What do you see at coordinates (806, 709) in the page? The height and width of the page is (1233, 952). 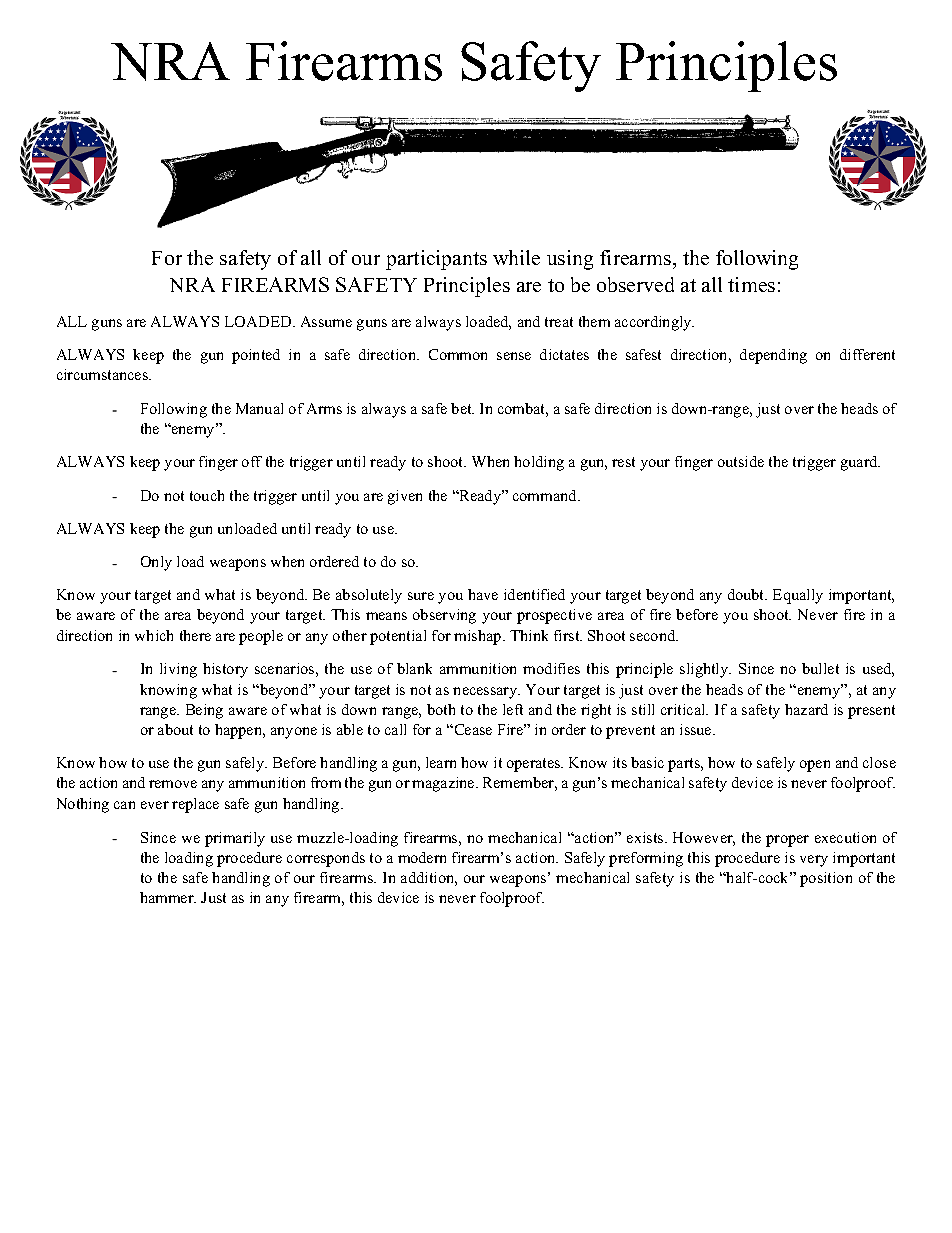 I see `hazard` at bounding box center [806, 709].
